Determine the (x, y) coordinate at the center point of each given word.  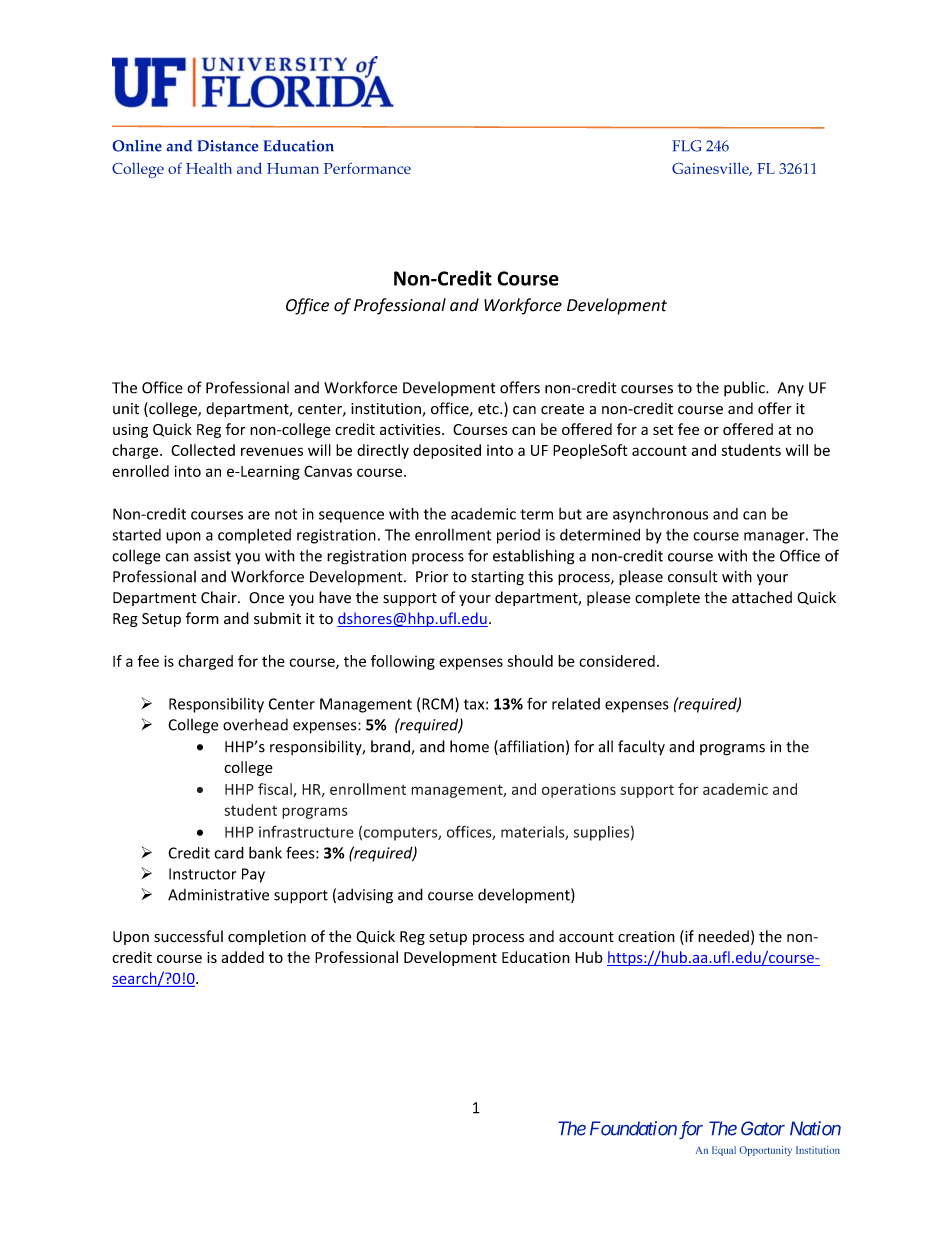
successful (188, 936)
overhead (255, 725)
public (745, 388)
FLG (686, 146)
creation (646, 937)
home (469, 746)
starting (497, 578)
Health (209, 168)
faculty (641, 747)
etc (489, 409)
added (242, 957)
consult (693, 576)
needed (723, 936)
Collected (203, 450)
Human (293, 168)
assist (212, 556)
